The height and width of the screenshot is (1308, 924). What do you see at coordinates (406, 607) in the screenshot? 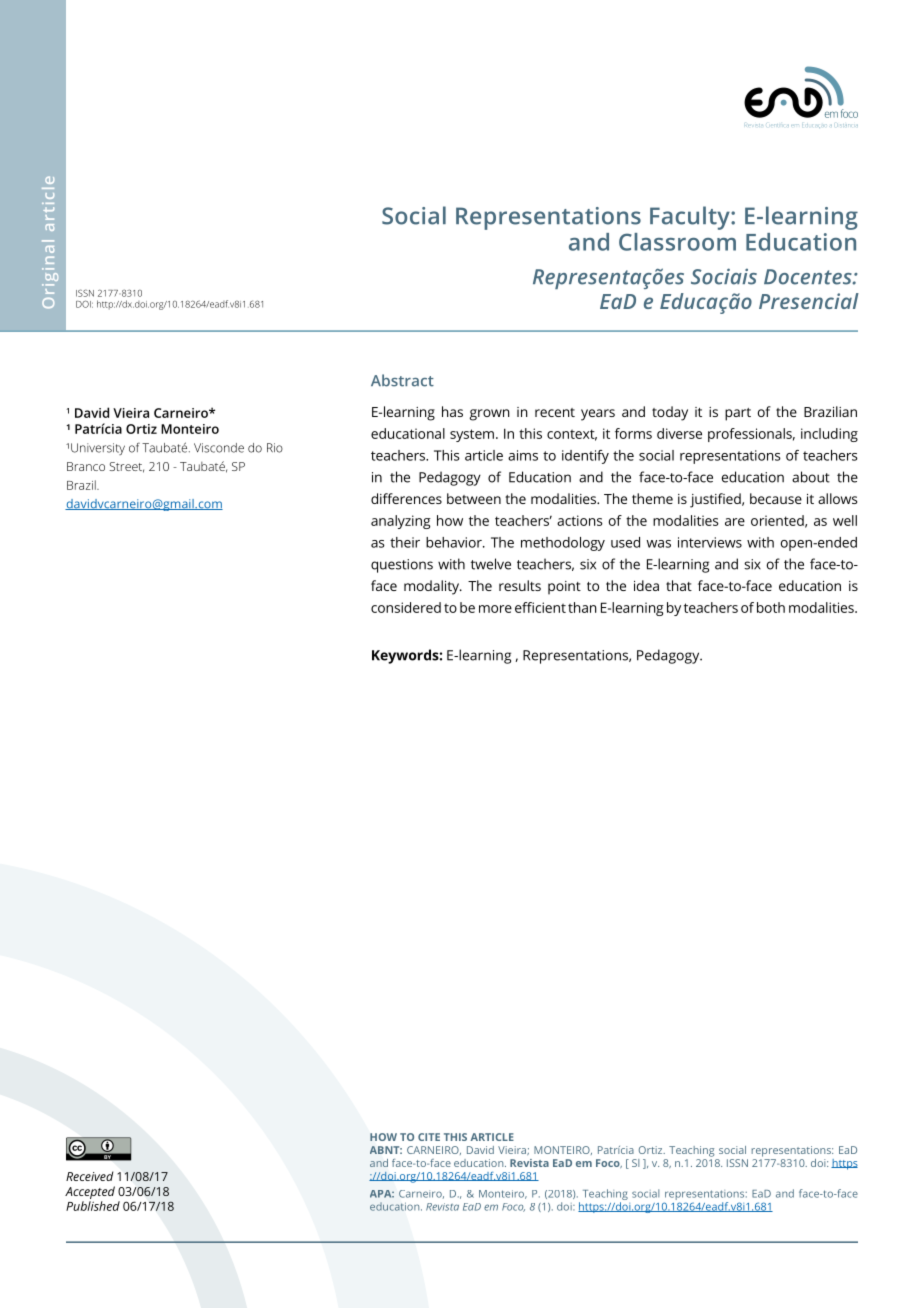
I see `considered` at bounding box center [406, 607].
